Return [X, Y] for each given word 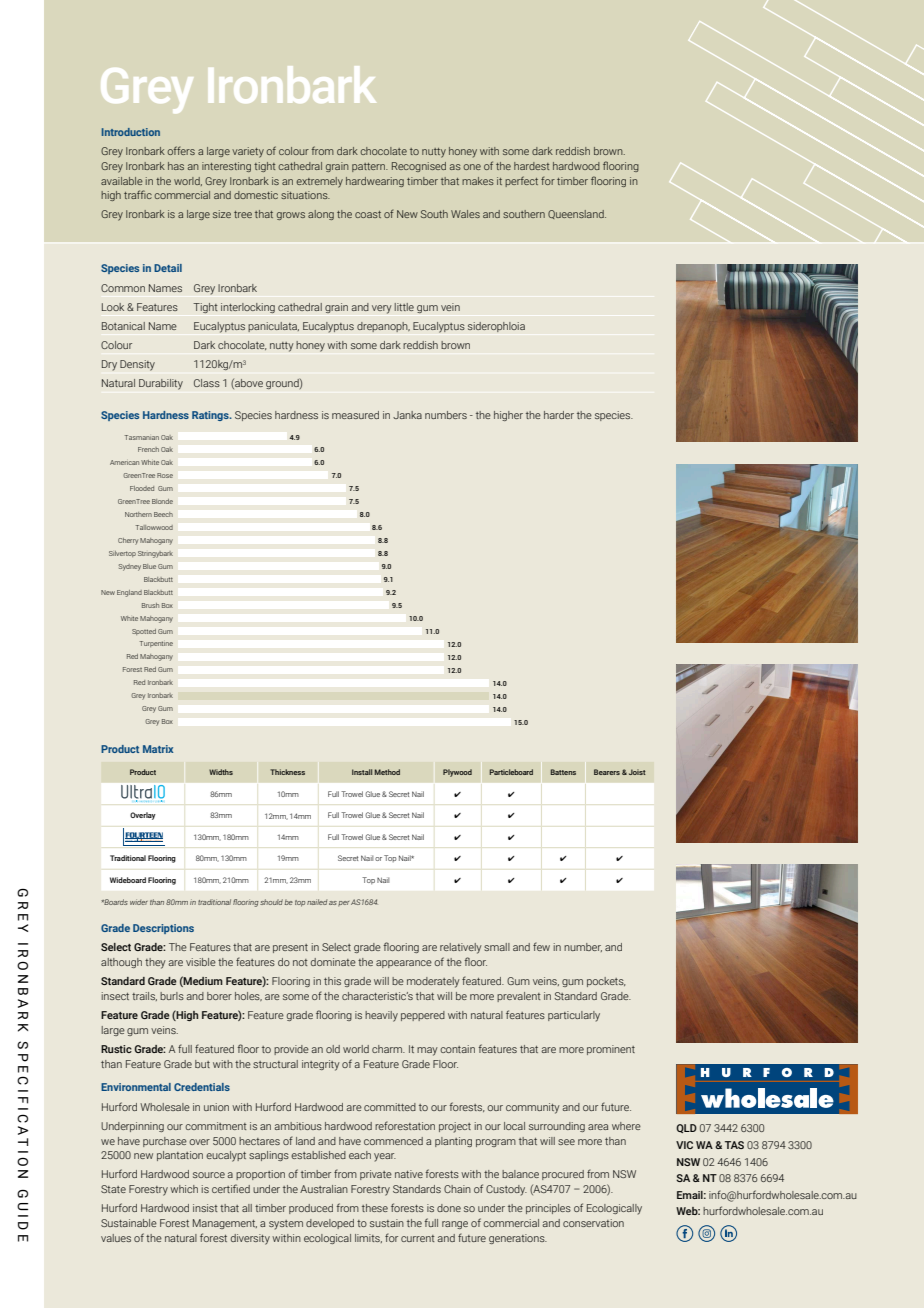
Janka [407, 415]
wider [139, 902]
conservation [593, 1223]
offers [181, 150]
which [184, 1189]
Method [387, 772]
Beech [163, 514]
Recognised [419, 167]
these [375, 1208]
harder [559, 415]
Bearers [607, 772]
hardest [531, 166]
